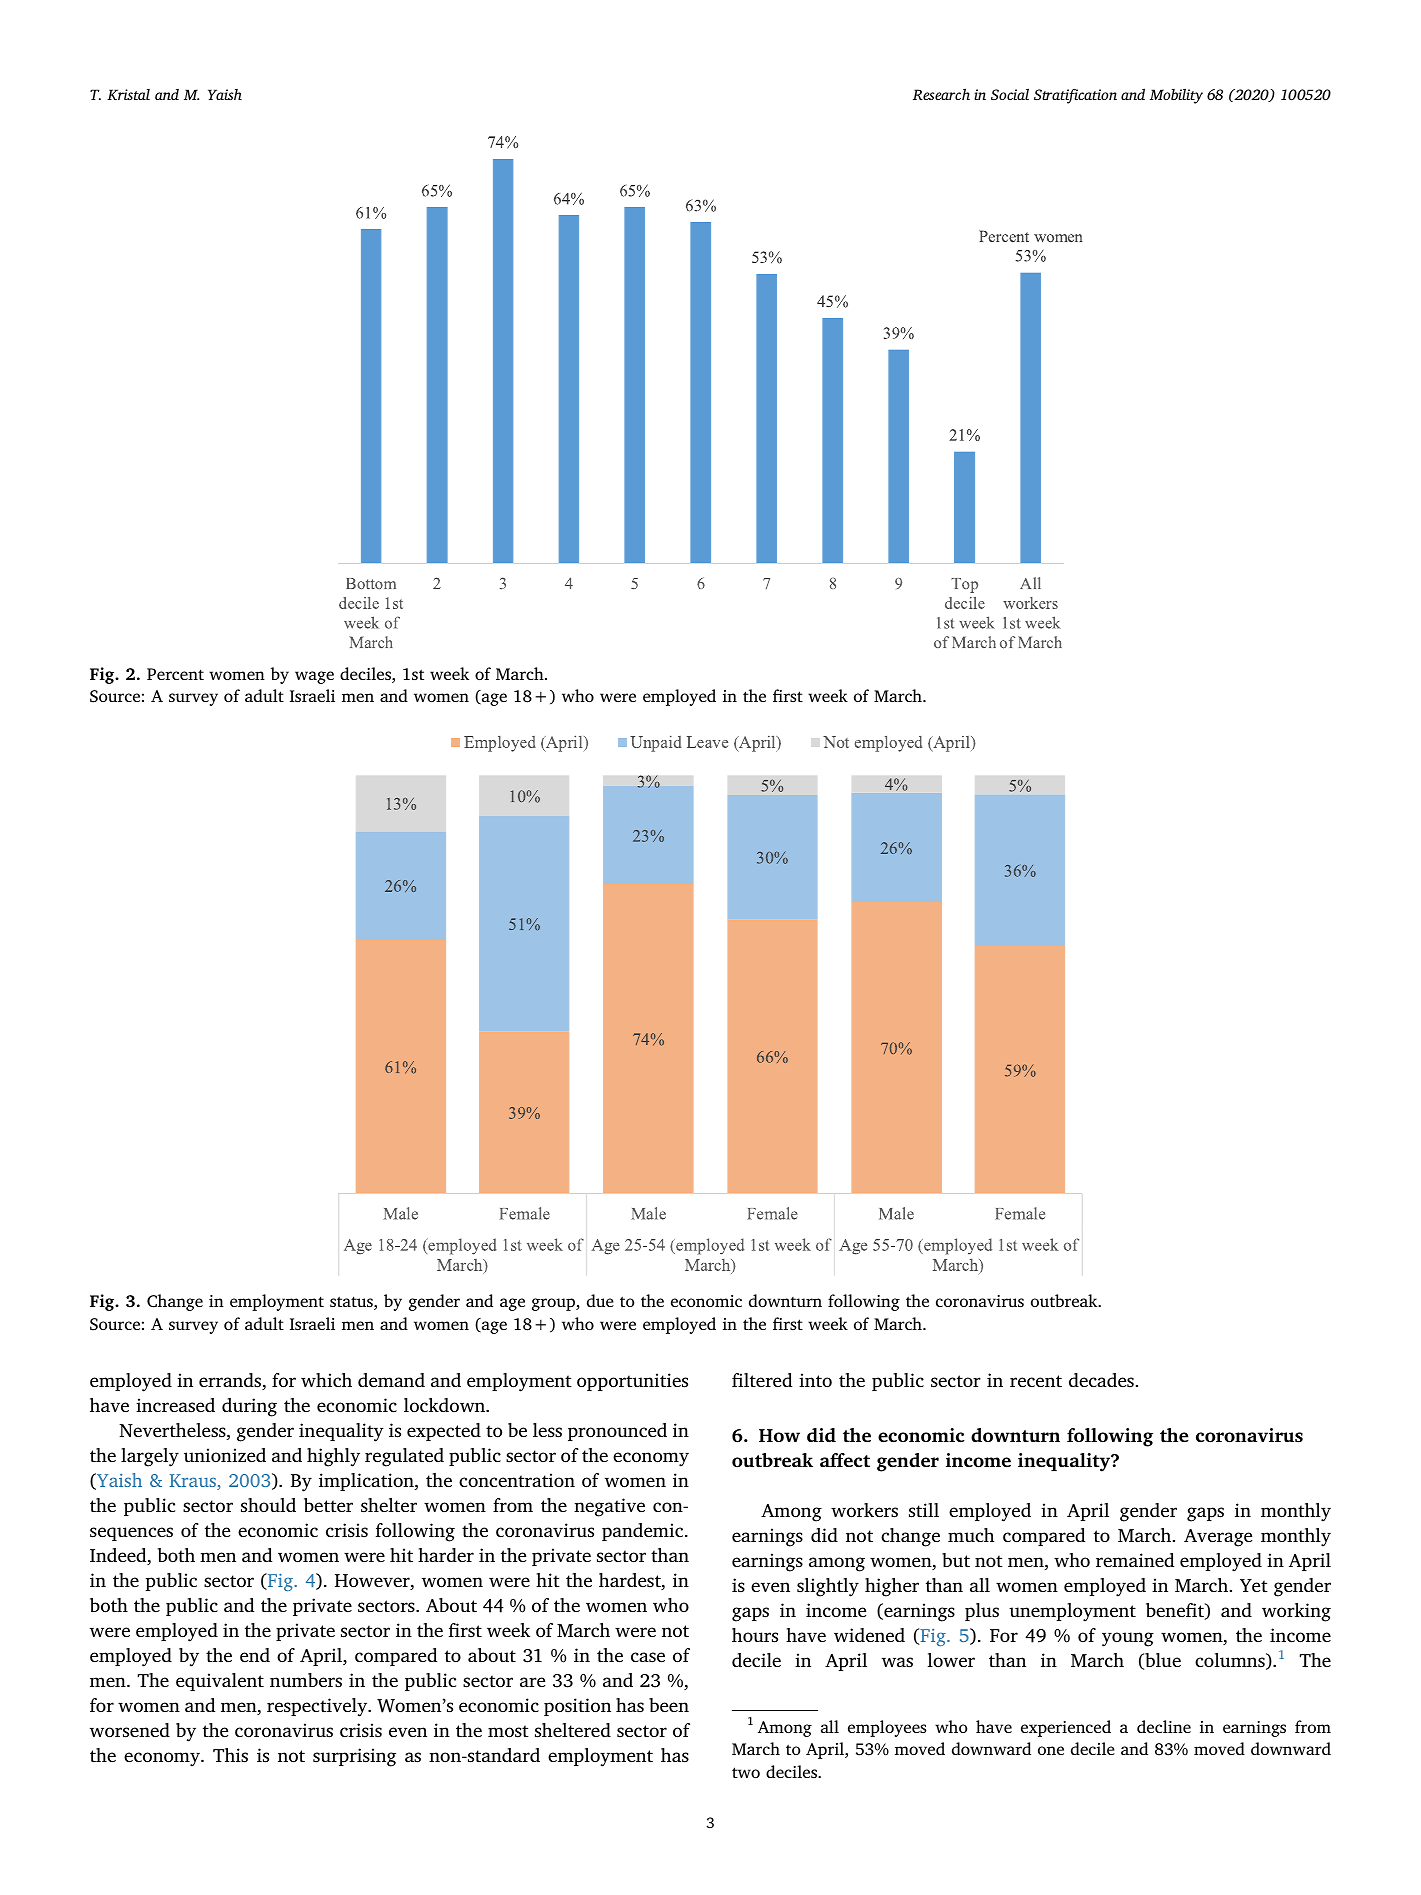 This image has height=1895, width=1421. What do you see at coordinates (230, 1755) in the image?
I see `This` at bounding box center [230, 1755].
